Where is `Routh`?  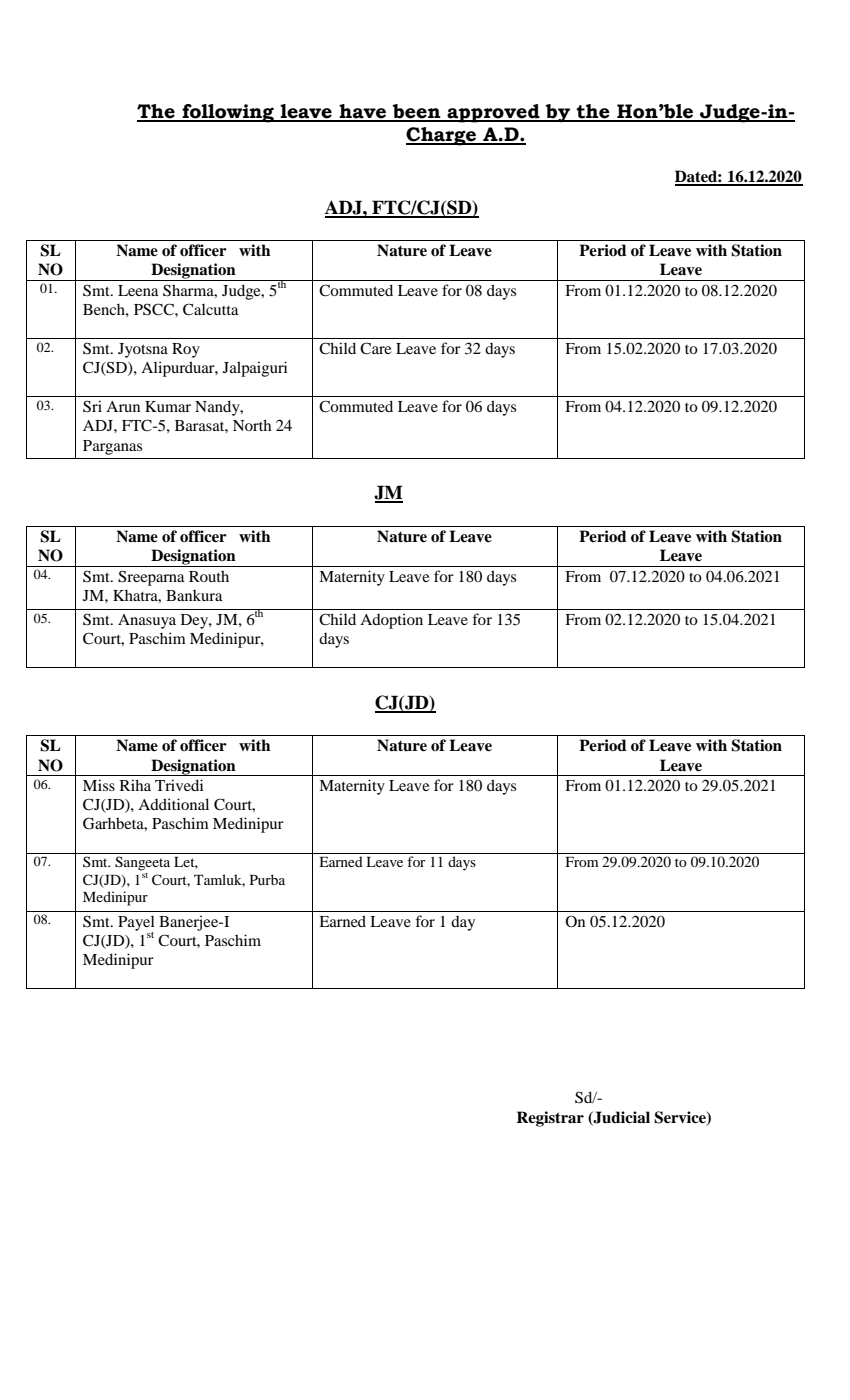 Routh is located at coordinates (209, 576).
